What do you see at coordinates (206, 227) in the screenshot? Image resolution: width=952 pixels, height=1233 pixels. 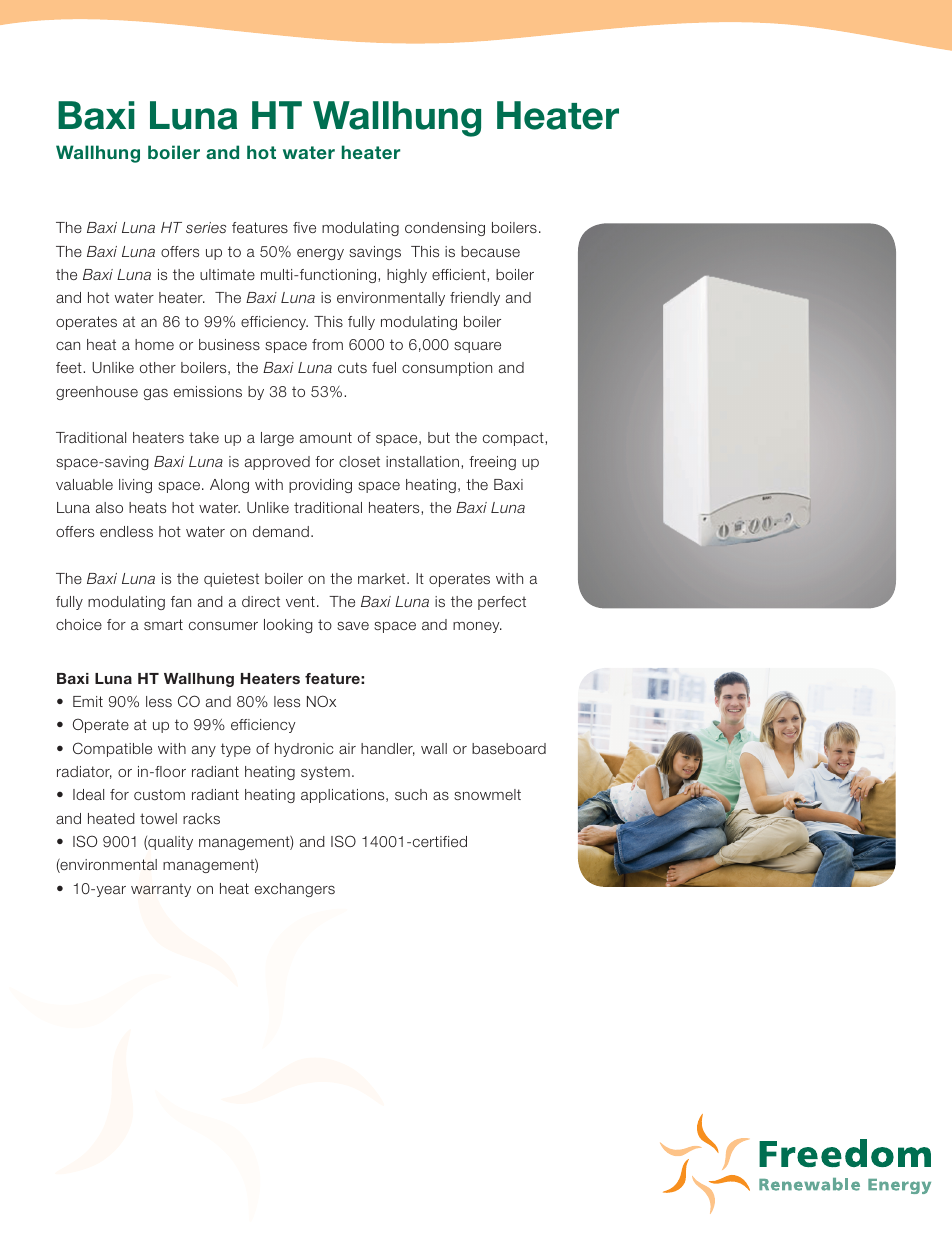 I see `series` at bounding box center [206, 227].
